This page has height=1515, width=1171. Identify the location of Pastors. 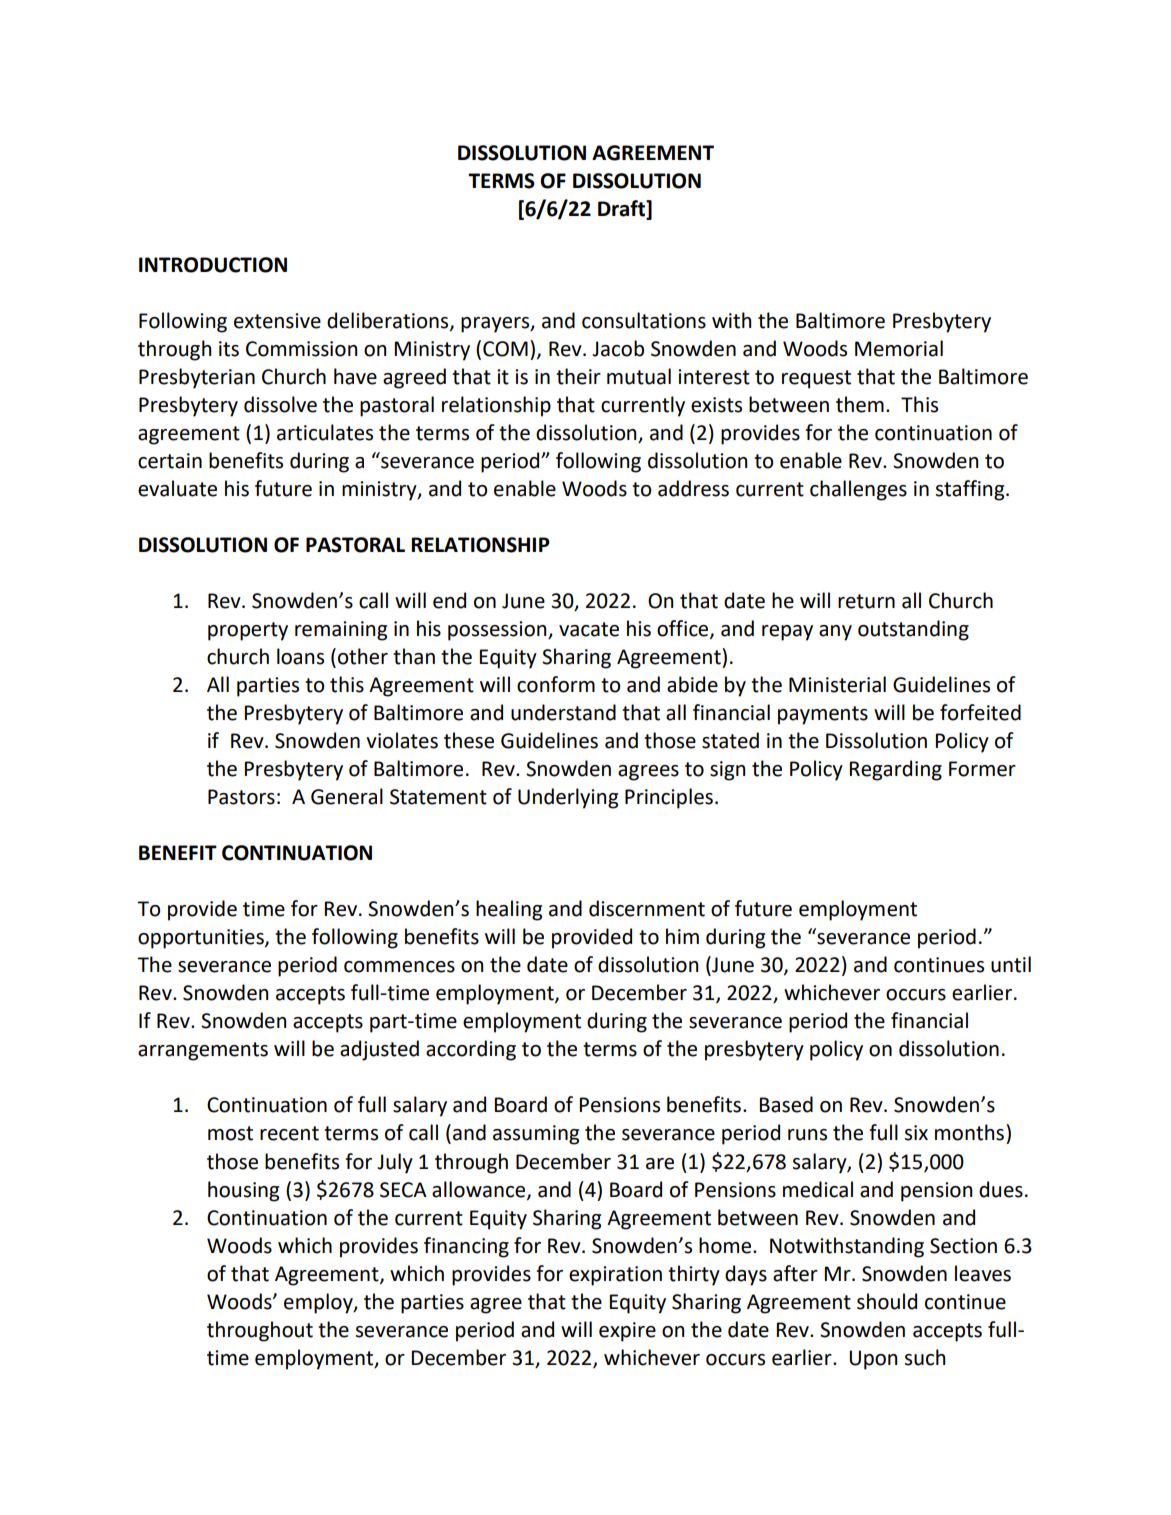
(241, 797).
